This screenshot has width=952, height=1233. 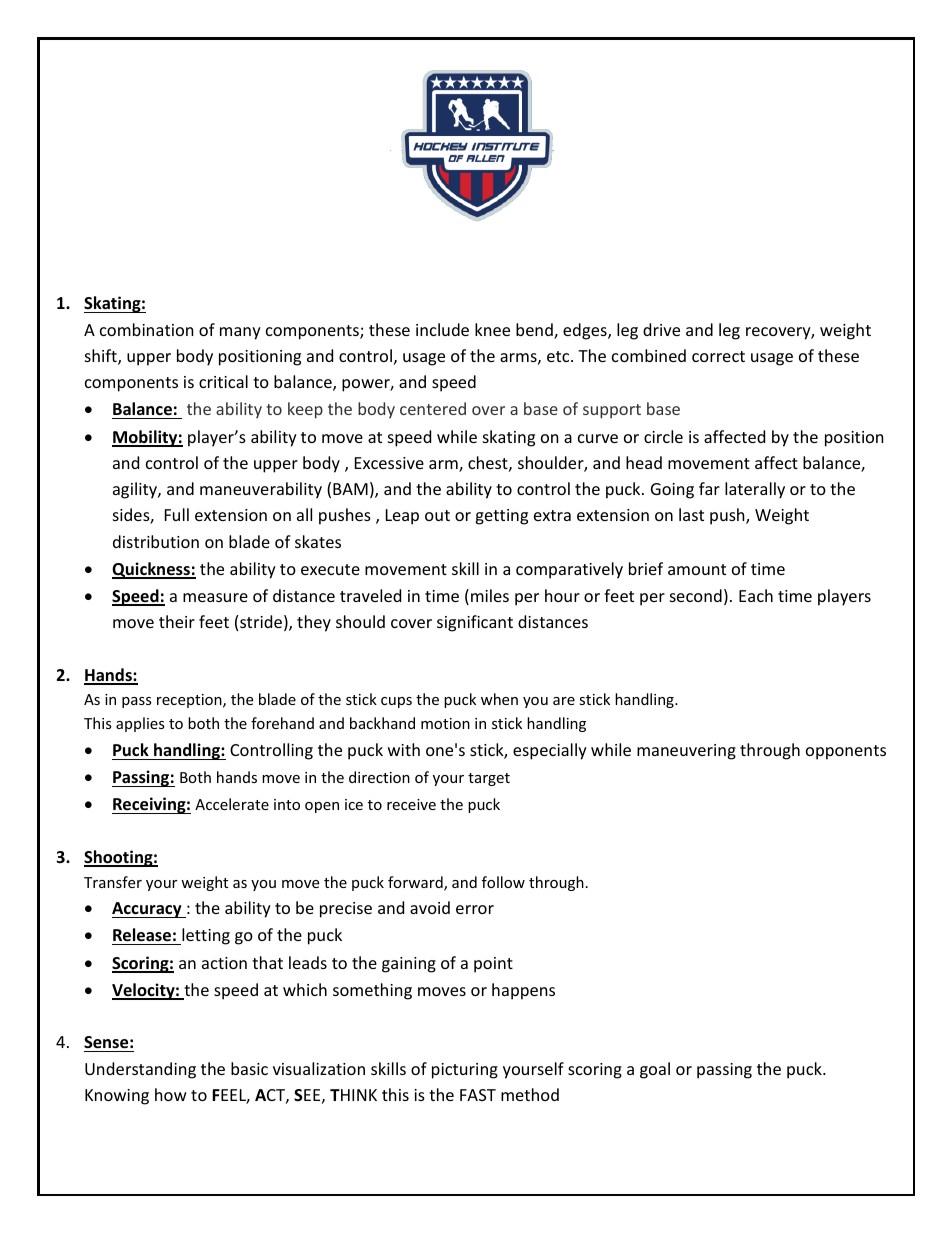 What do you see at coordinates (492, 329) in the screenshot?
I see `knee` at bounding box center [492, 329].
